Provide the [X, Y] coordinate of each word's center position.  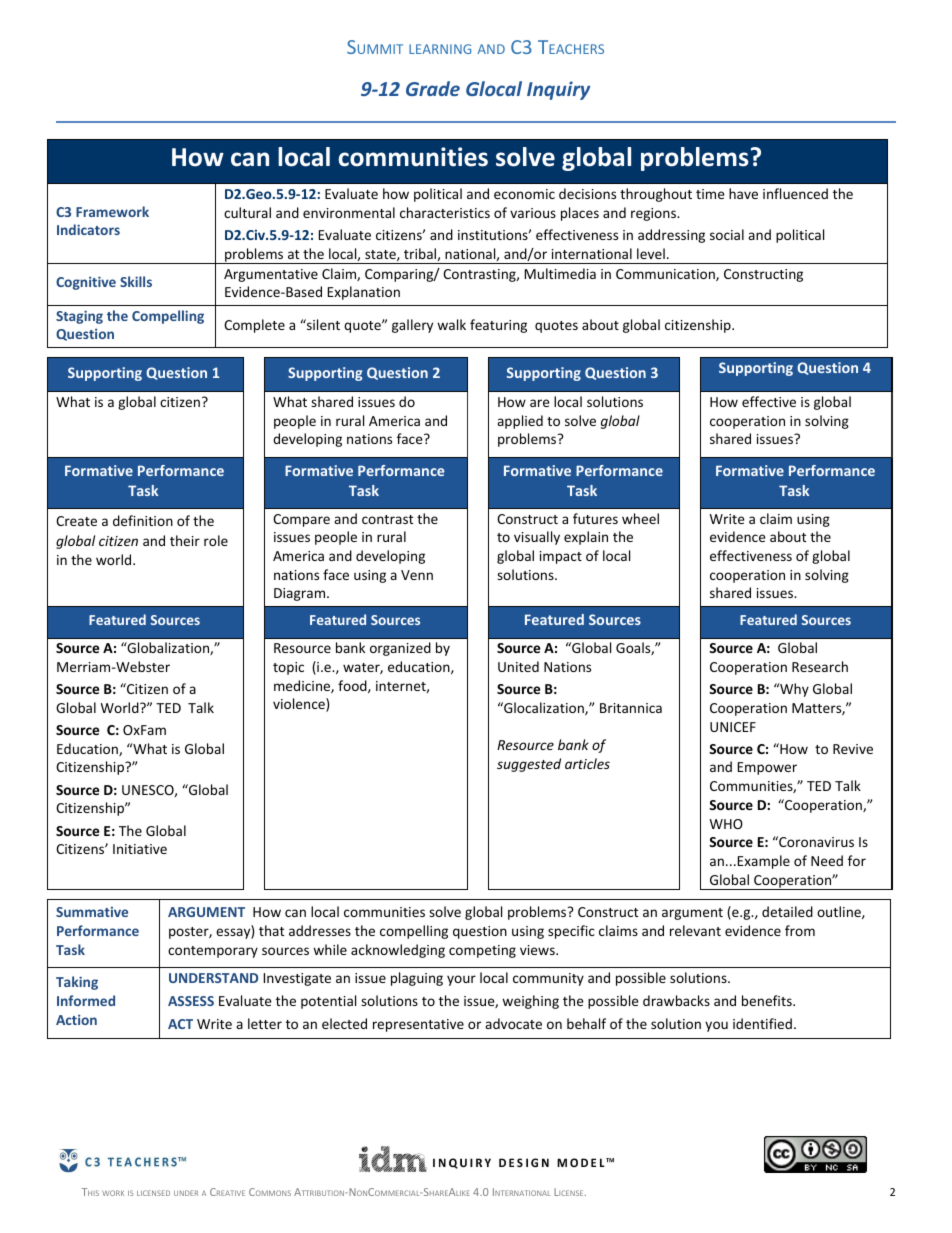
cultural [247, 212]
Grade [433, 88]
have [743, 193]
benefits [768, 1000]
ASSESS [191, 1001]
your [461, 980]
